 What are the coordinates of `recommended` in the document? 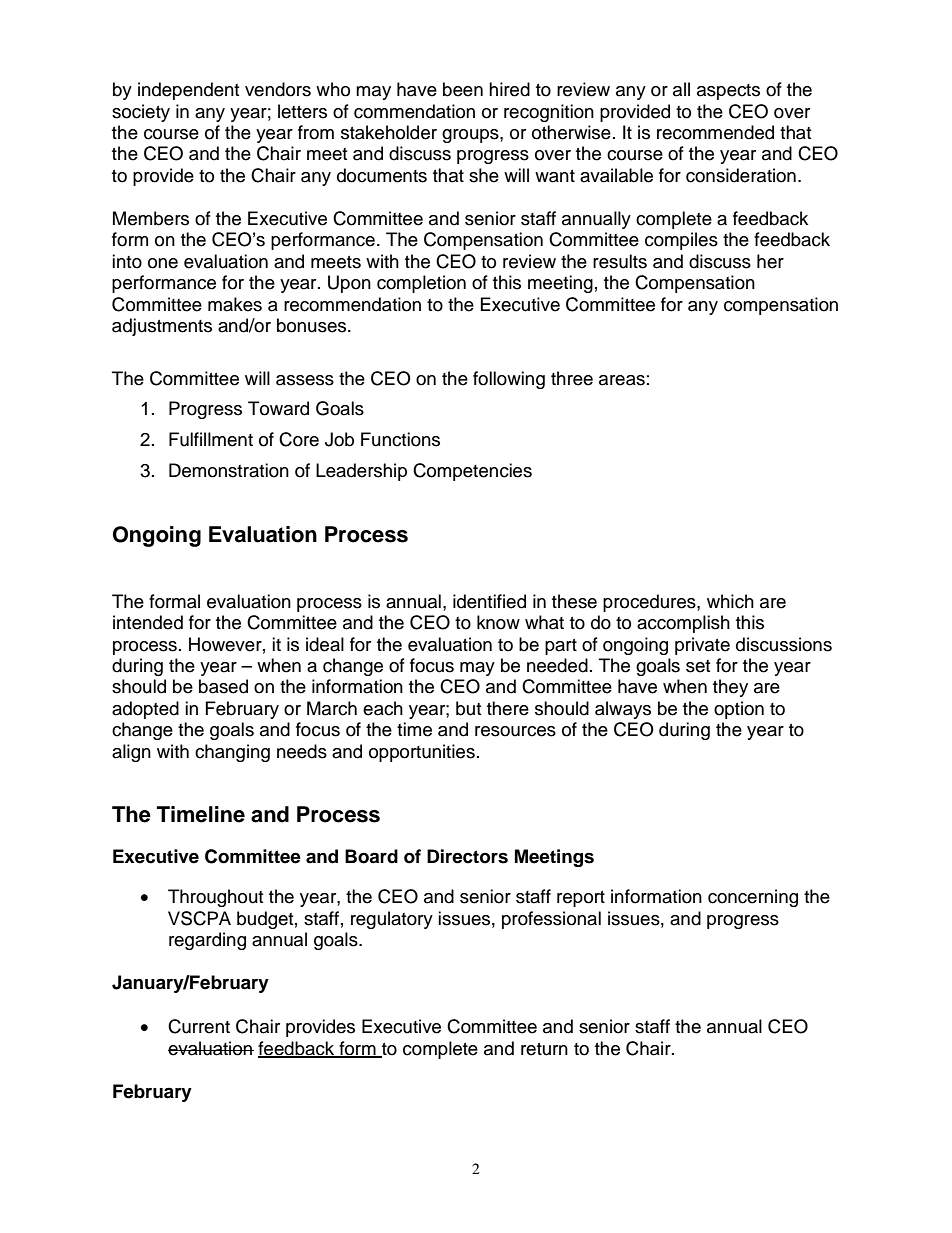 It's located at (715, 132).
